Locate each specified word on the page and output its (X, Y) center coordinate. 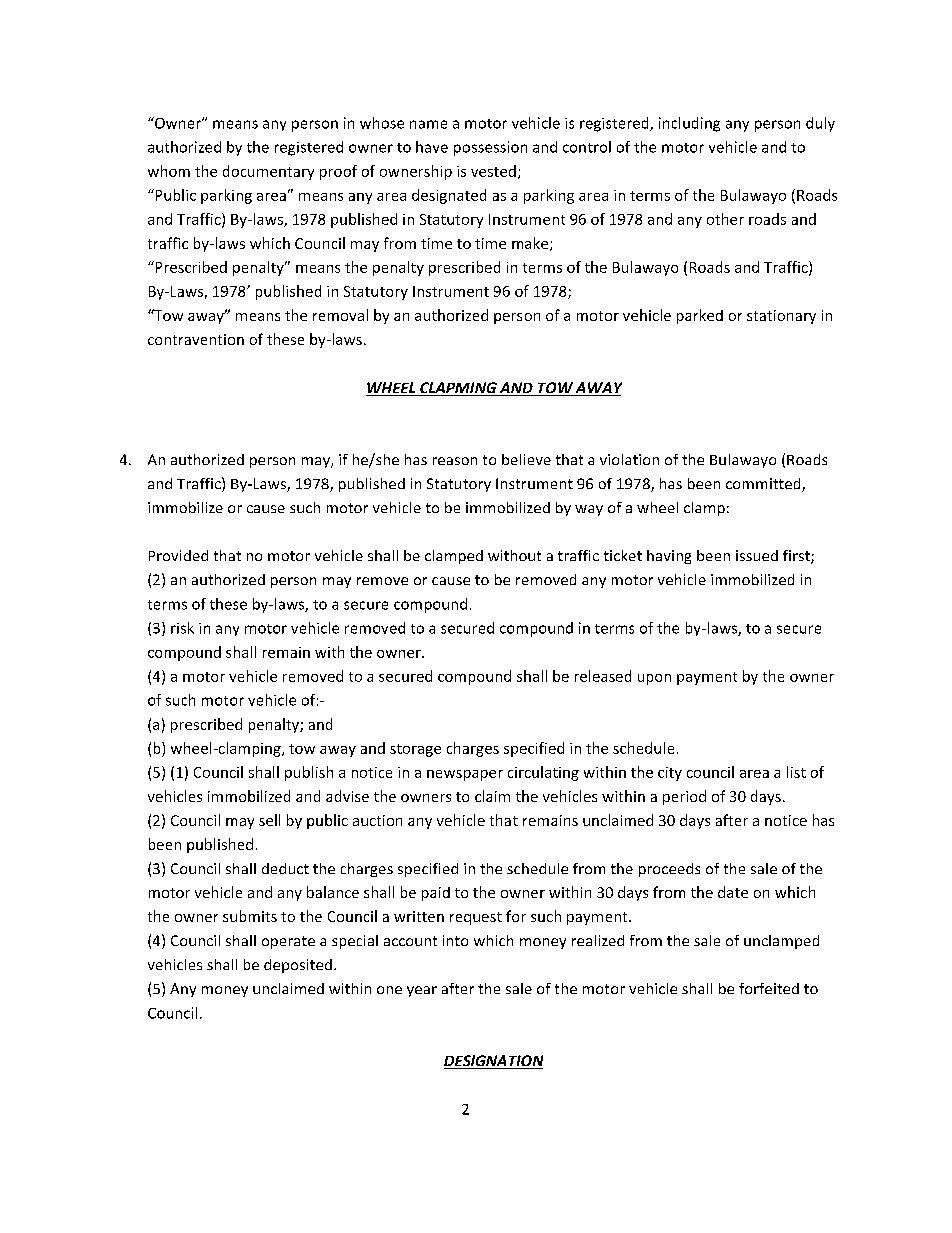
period (684, 797)
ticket (623, 555)
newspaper (465, 775)
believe (526, 459)
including (689, 124)
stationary (781, 317)
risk (182, 628)
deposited (298, 966)
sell (269, 820)
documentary (268, 172)
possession (490, 148)
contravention (196, 339)
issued (757, 555)
